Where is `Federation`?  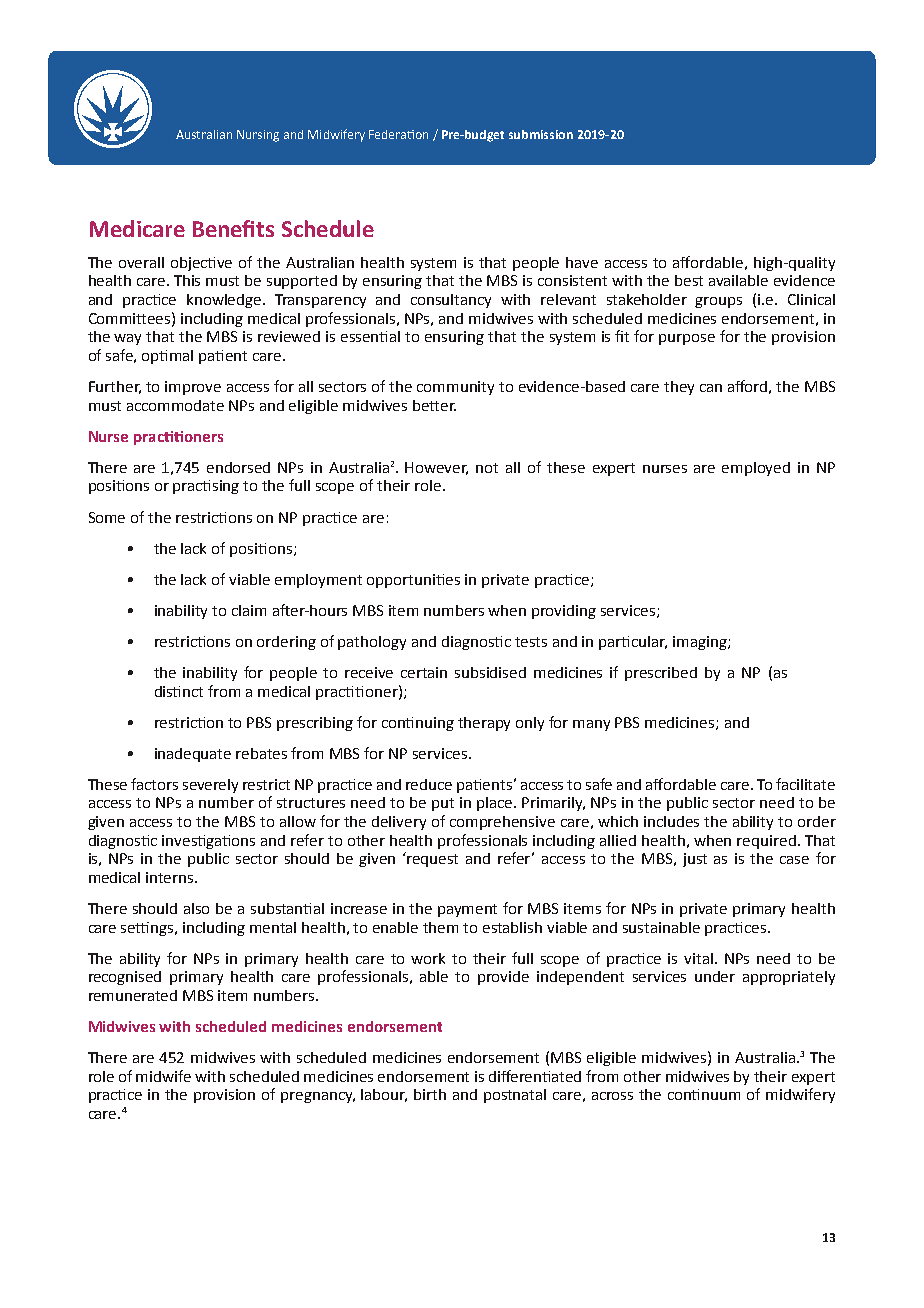
Federation is located at coordinates (398, 134).
